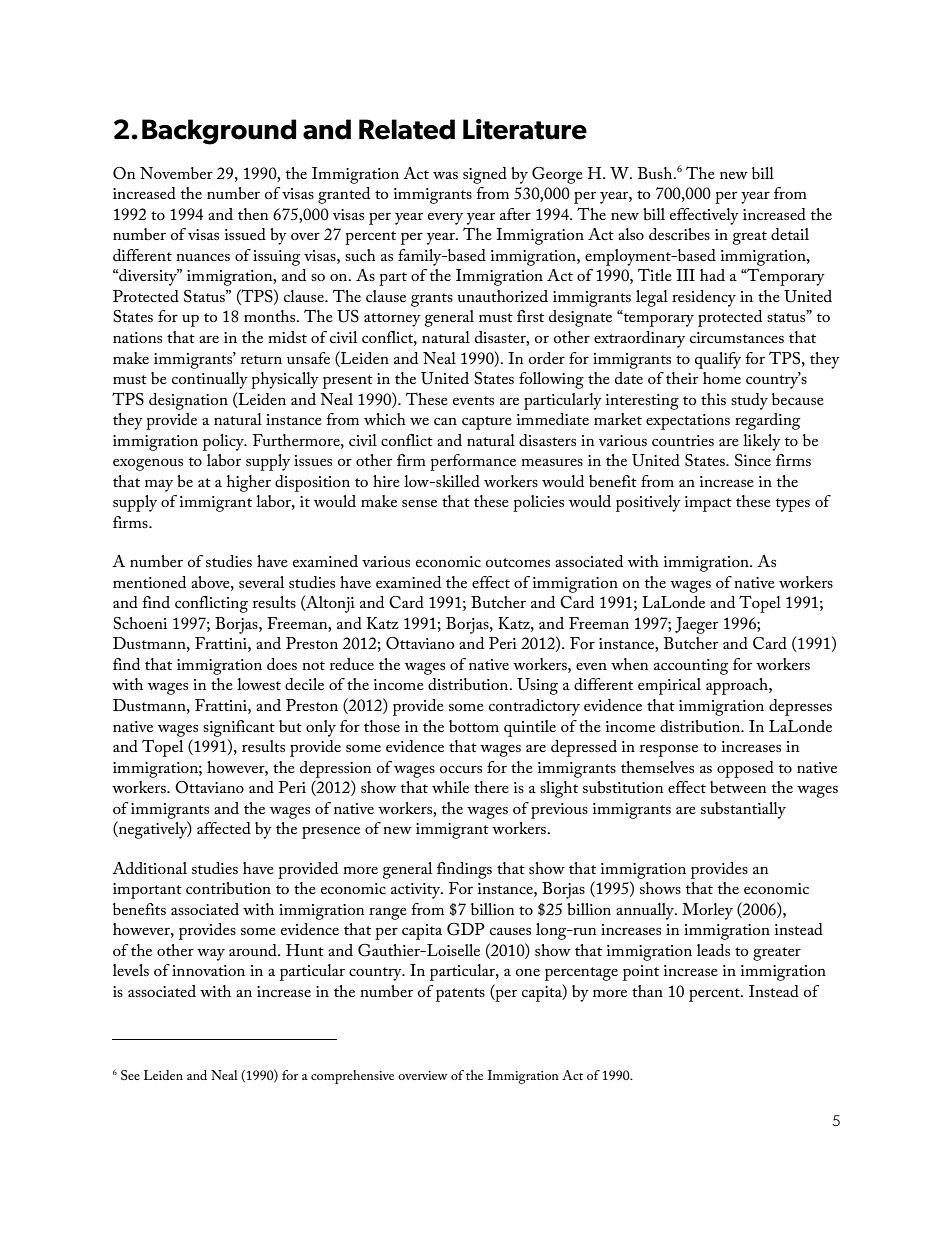  What do you see at coordinates (176, 173) in the page?
I see `November` at bounding box center [176, 173].
